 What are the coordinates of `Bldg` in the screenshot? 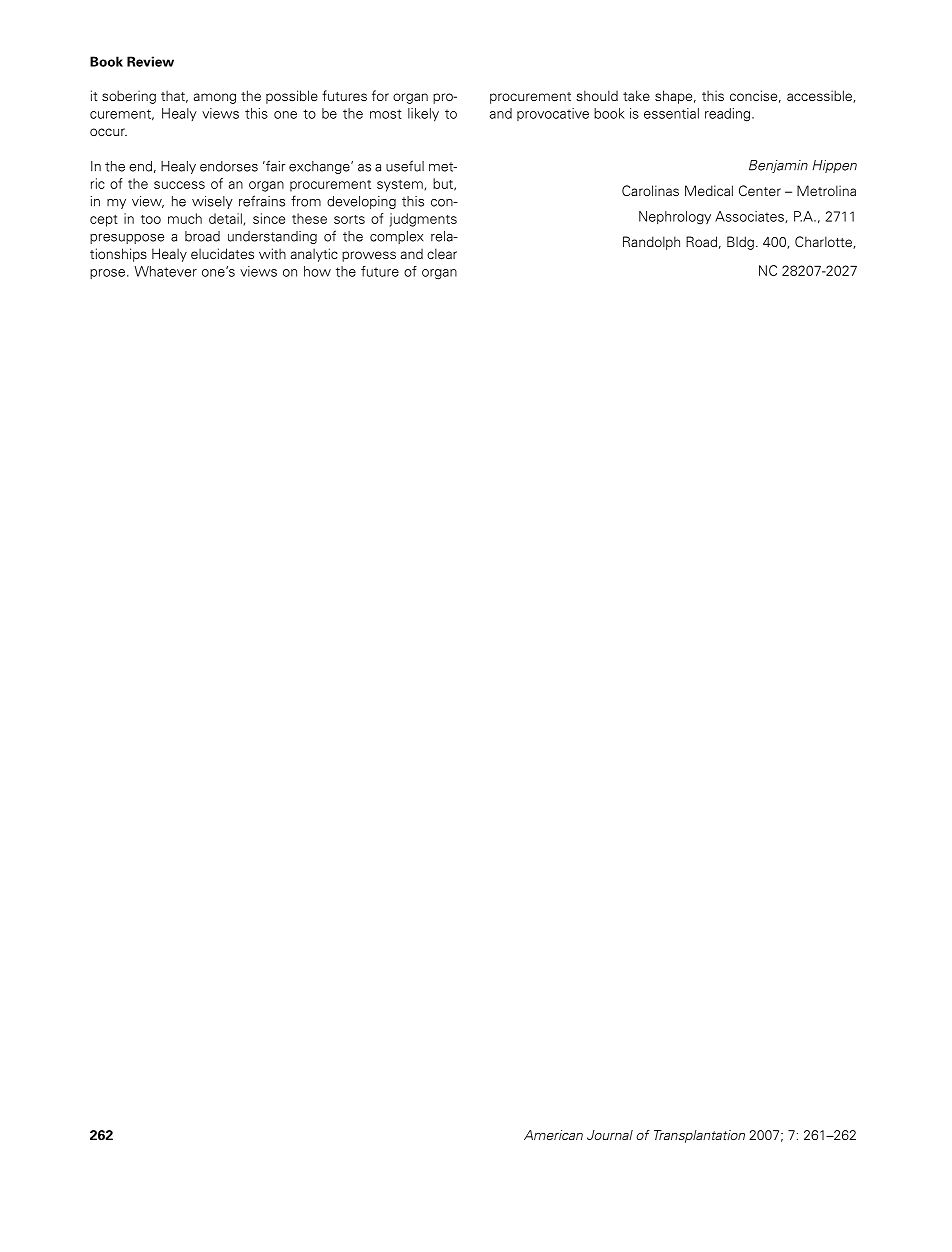 It's located at (740, 243).
